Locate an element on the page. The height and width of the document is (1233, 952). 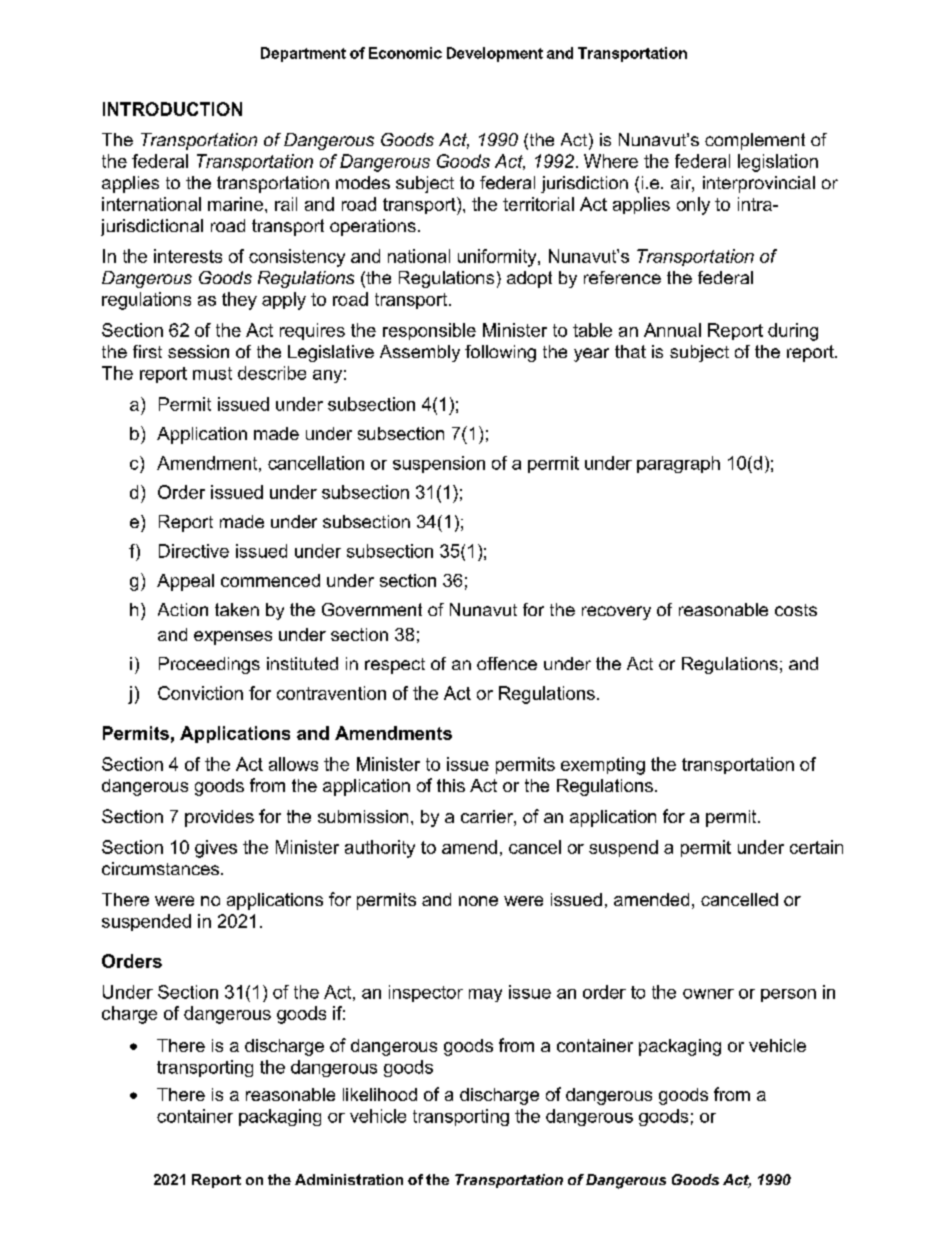
paragraph is located at coordinates (678, 464).
